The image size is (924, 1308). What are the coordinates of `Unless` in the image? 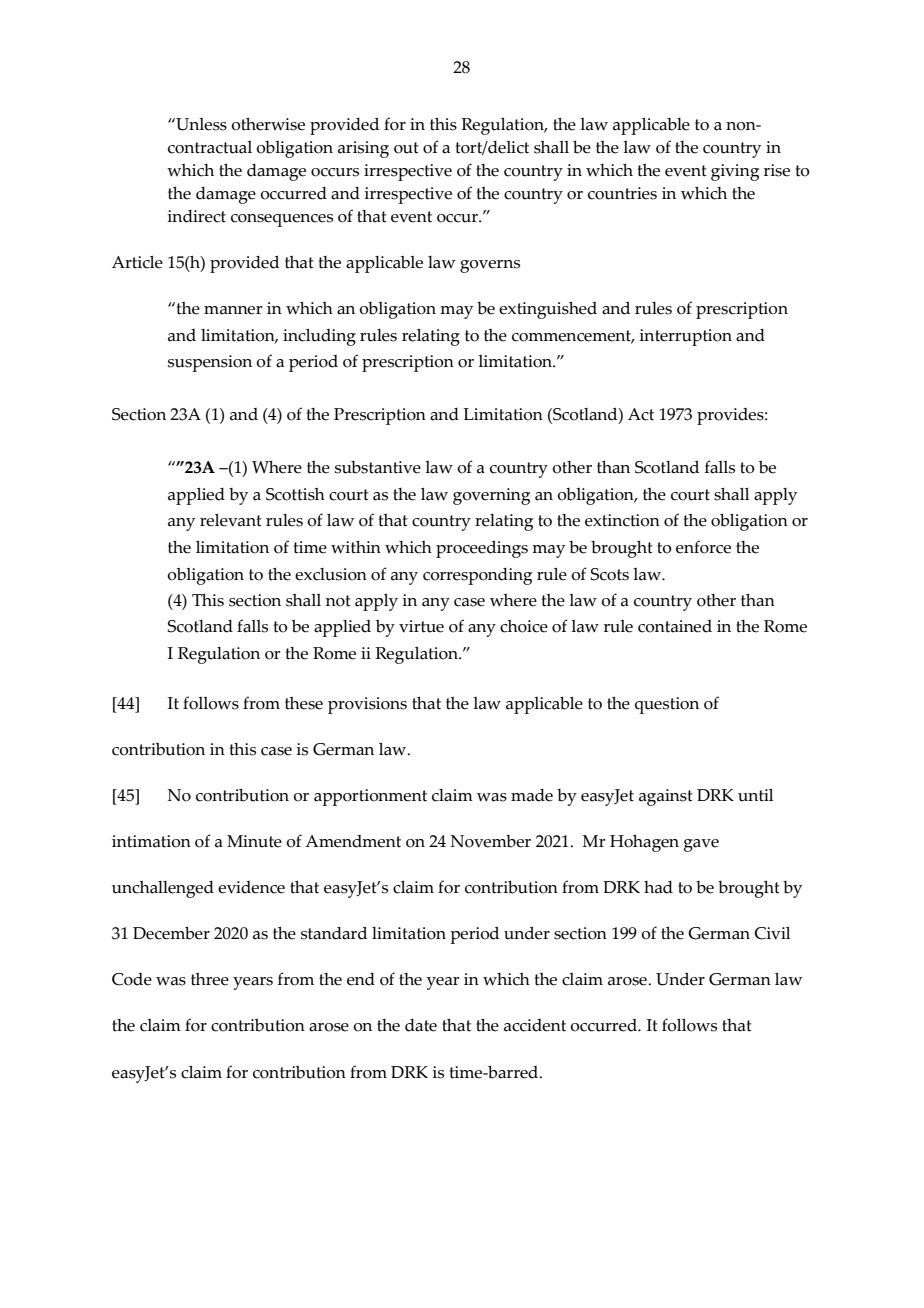 It's located at (200, 124).
